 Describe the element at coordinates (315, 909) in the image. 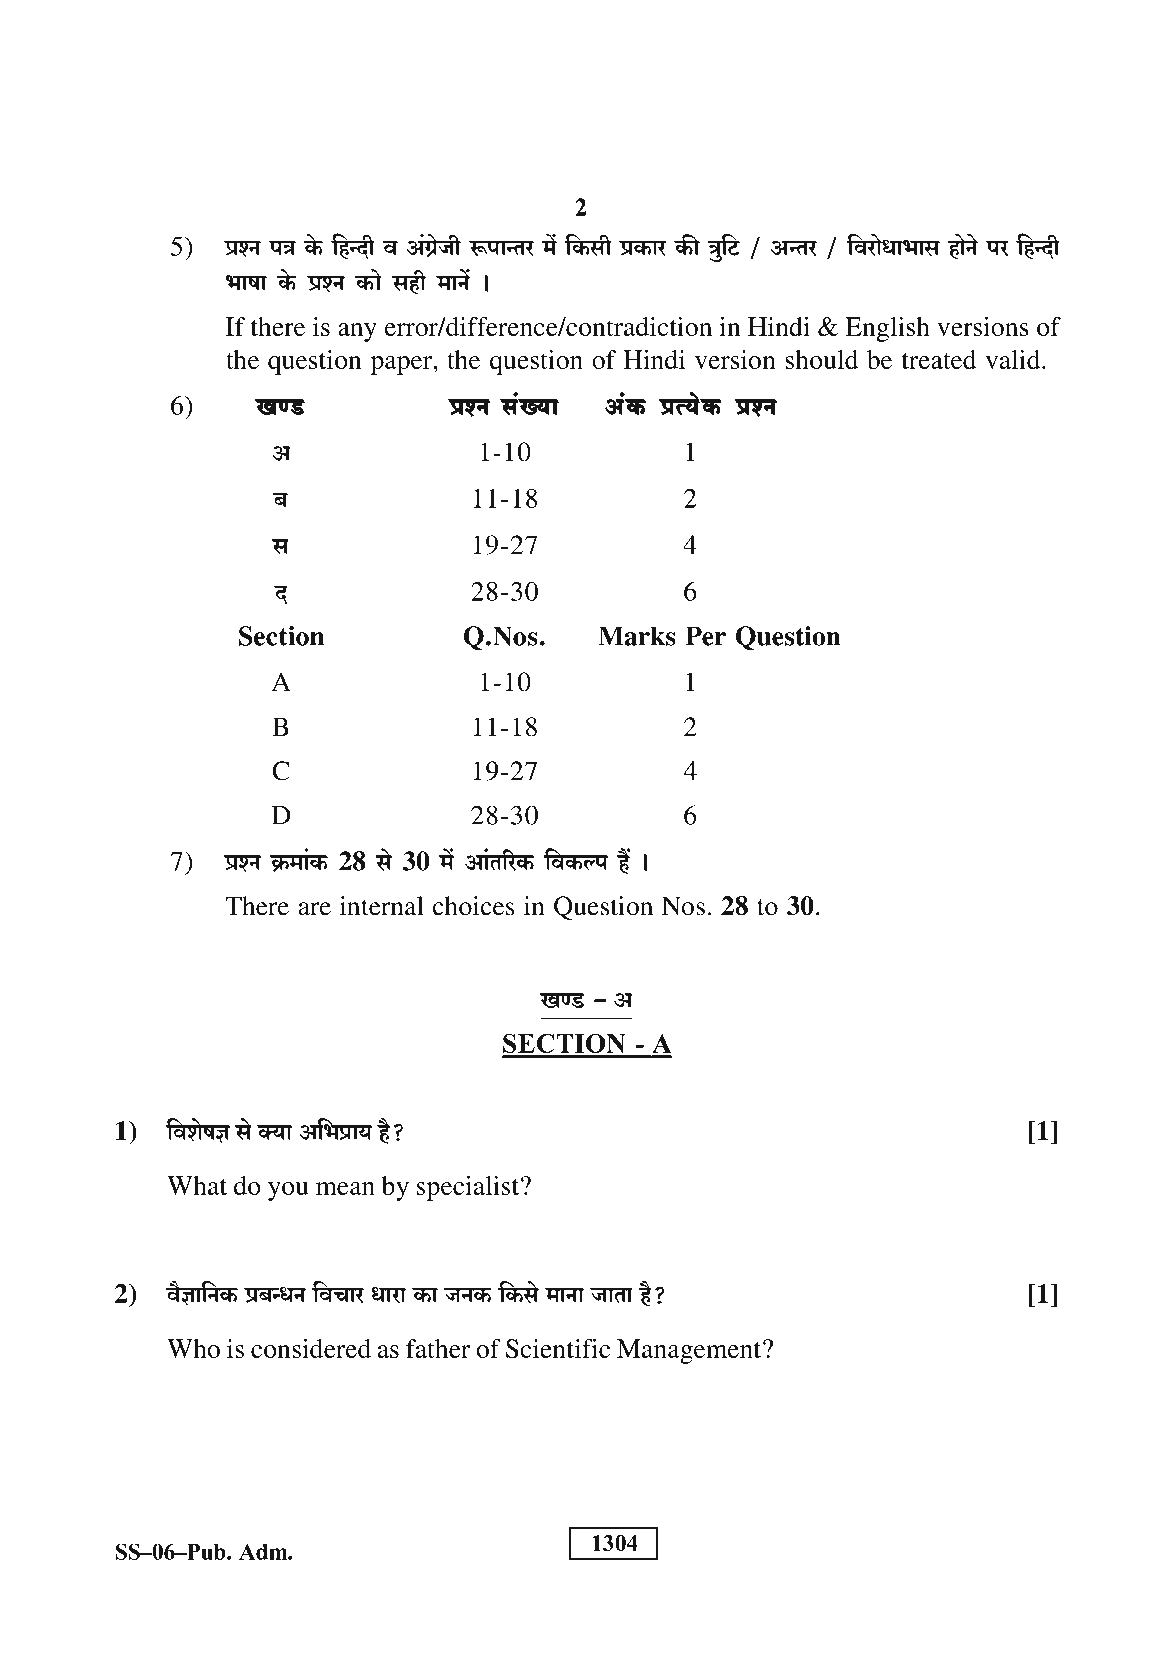

I see `are` at that location.
